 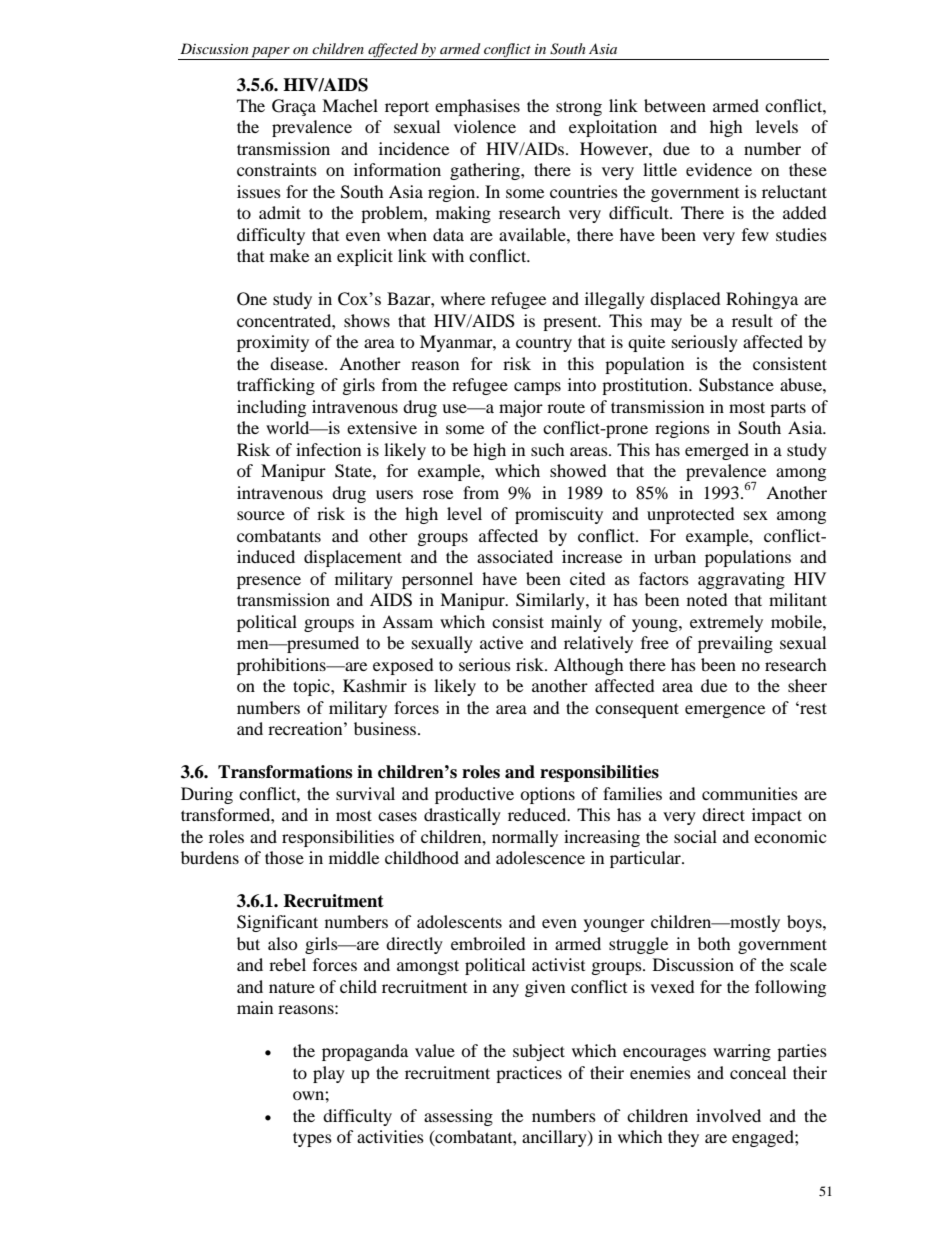 What do you see at coordinates (551, 601) in the page?
I see `Similarly` at bounding box center [551, 601].
